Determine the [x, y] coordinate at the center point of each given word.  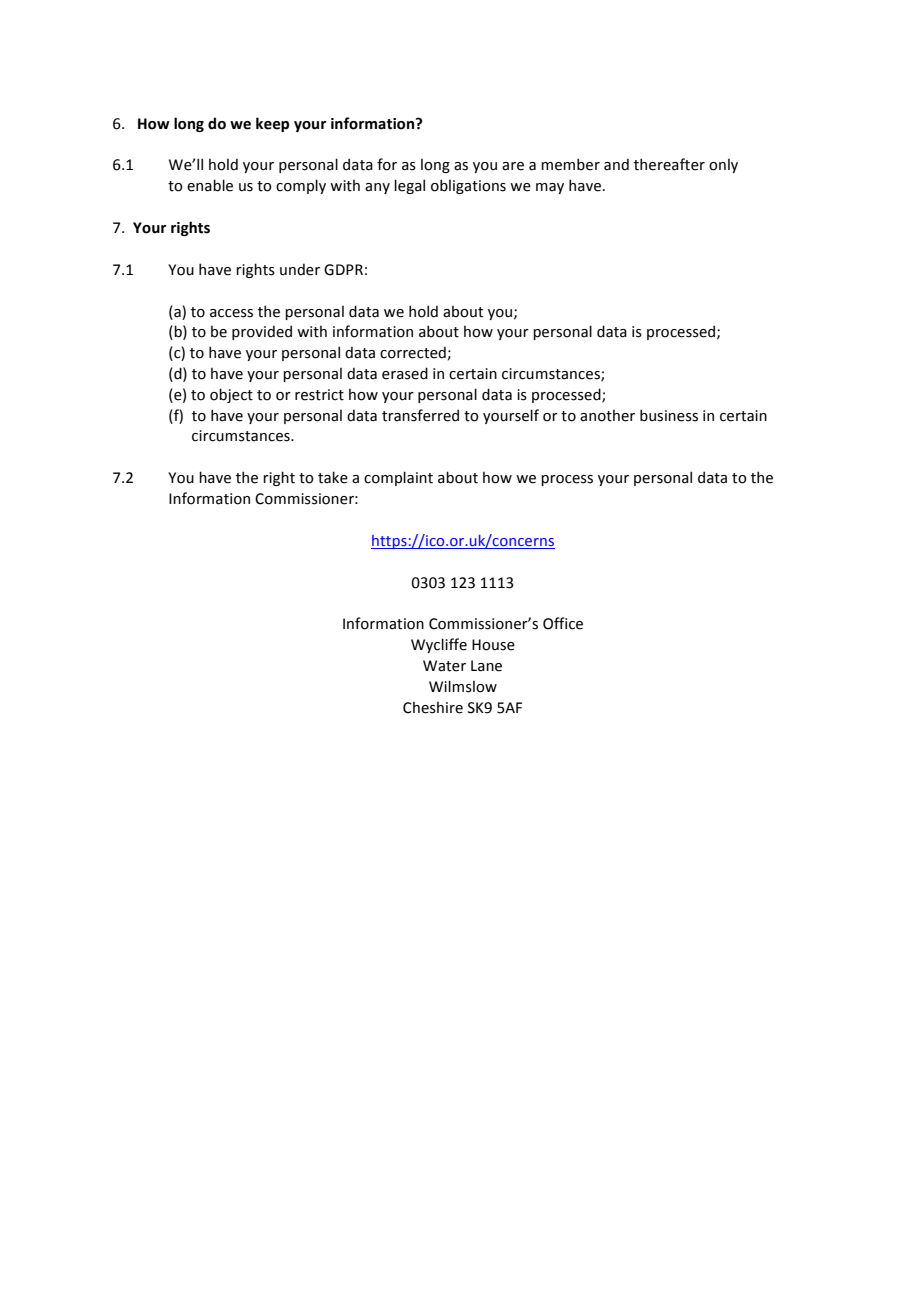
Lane [486, 666]
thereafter [669, 164]
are [513, 166]
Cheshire [433, 708]
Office [563, 623]
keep [272, 124]
